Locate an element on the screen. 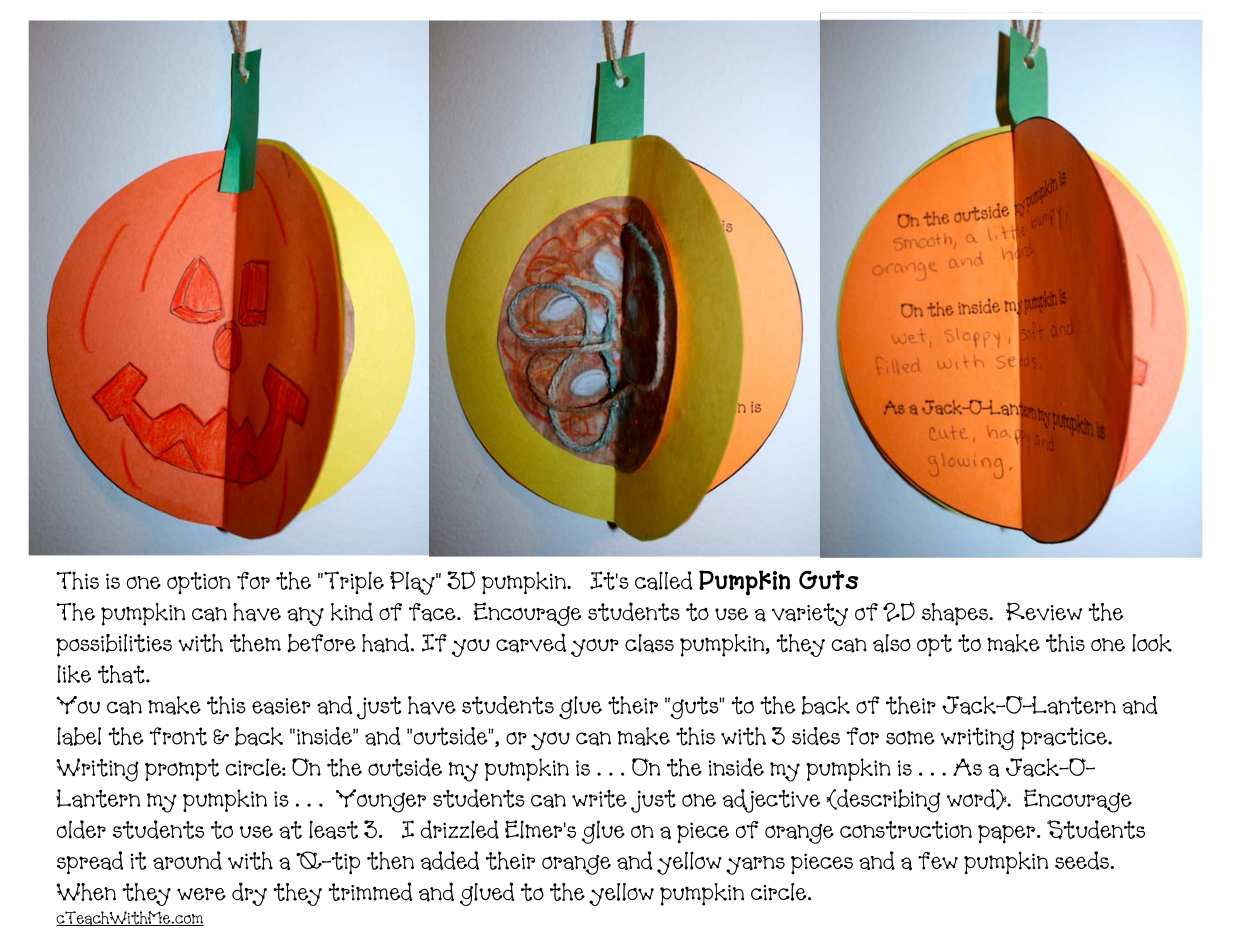 This screenshot has height=952, width=1233. seeds is located at coordinates (1082, 860).
